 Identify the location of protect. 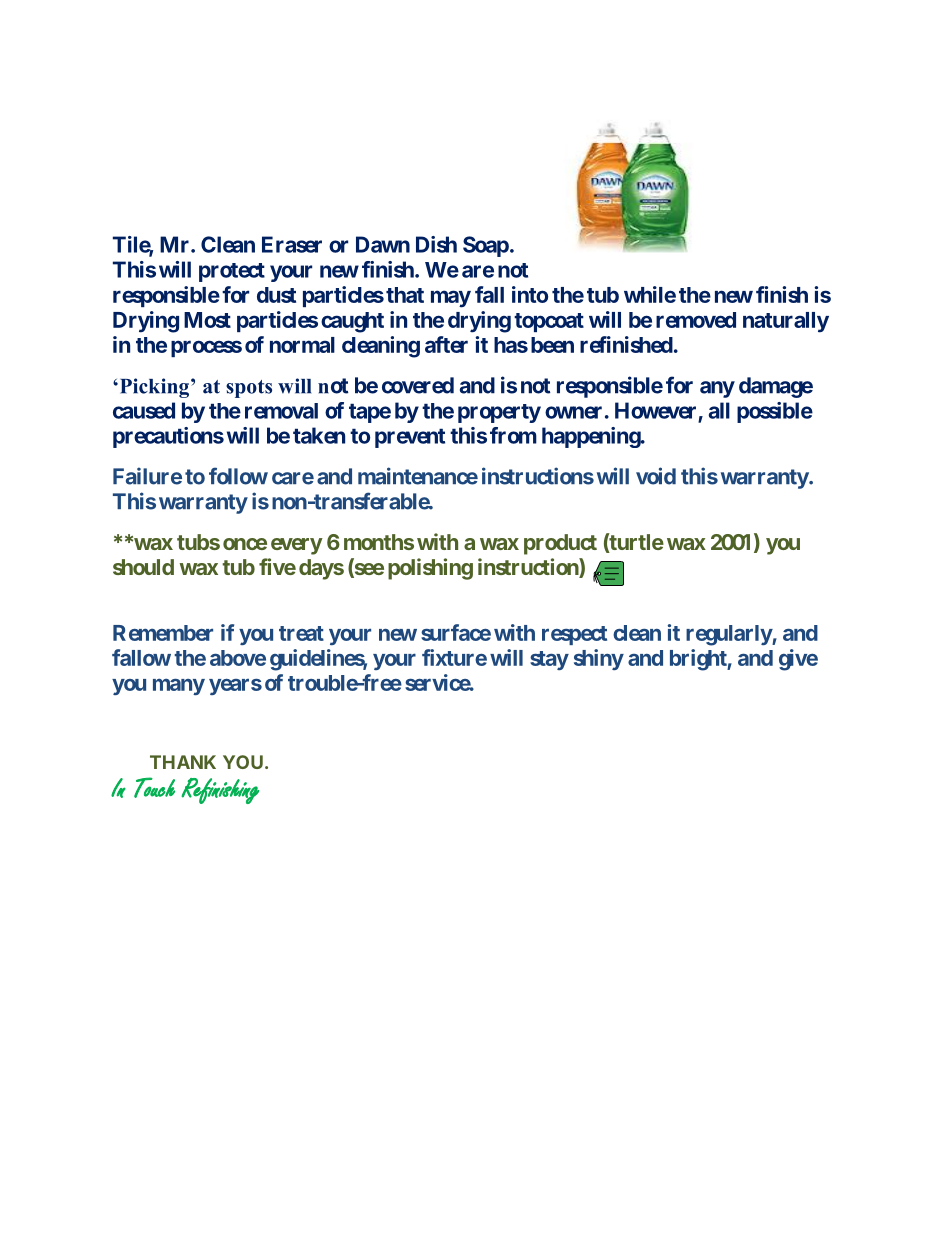
(232, 272).
